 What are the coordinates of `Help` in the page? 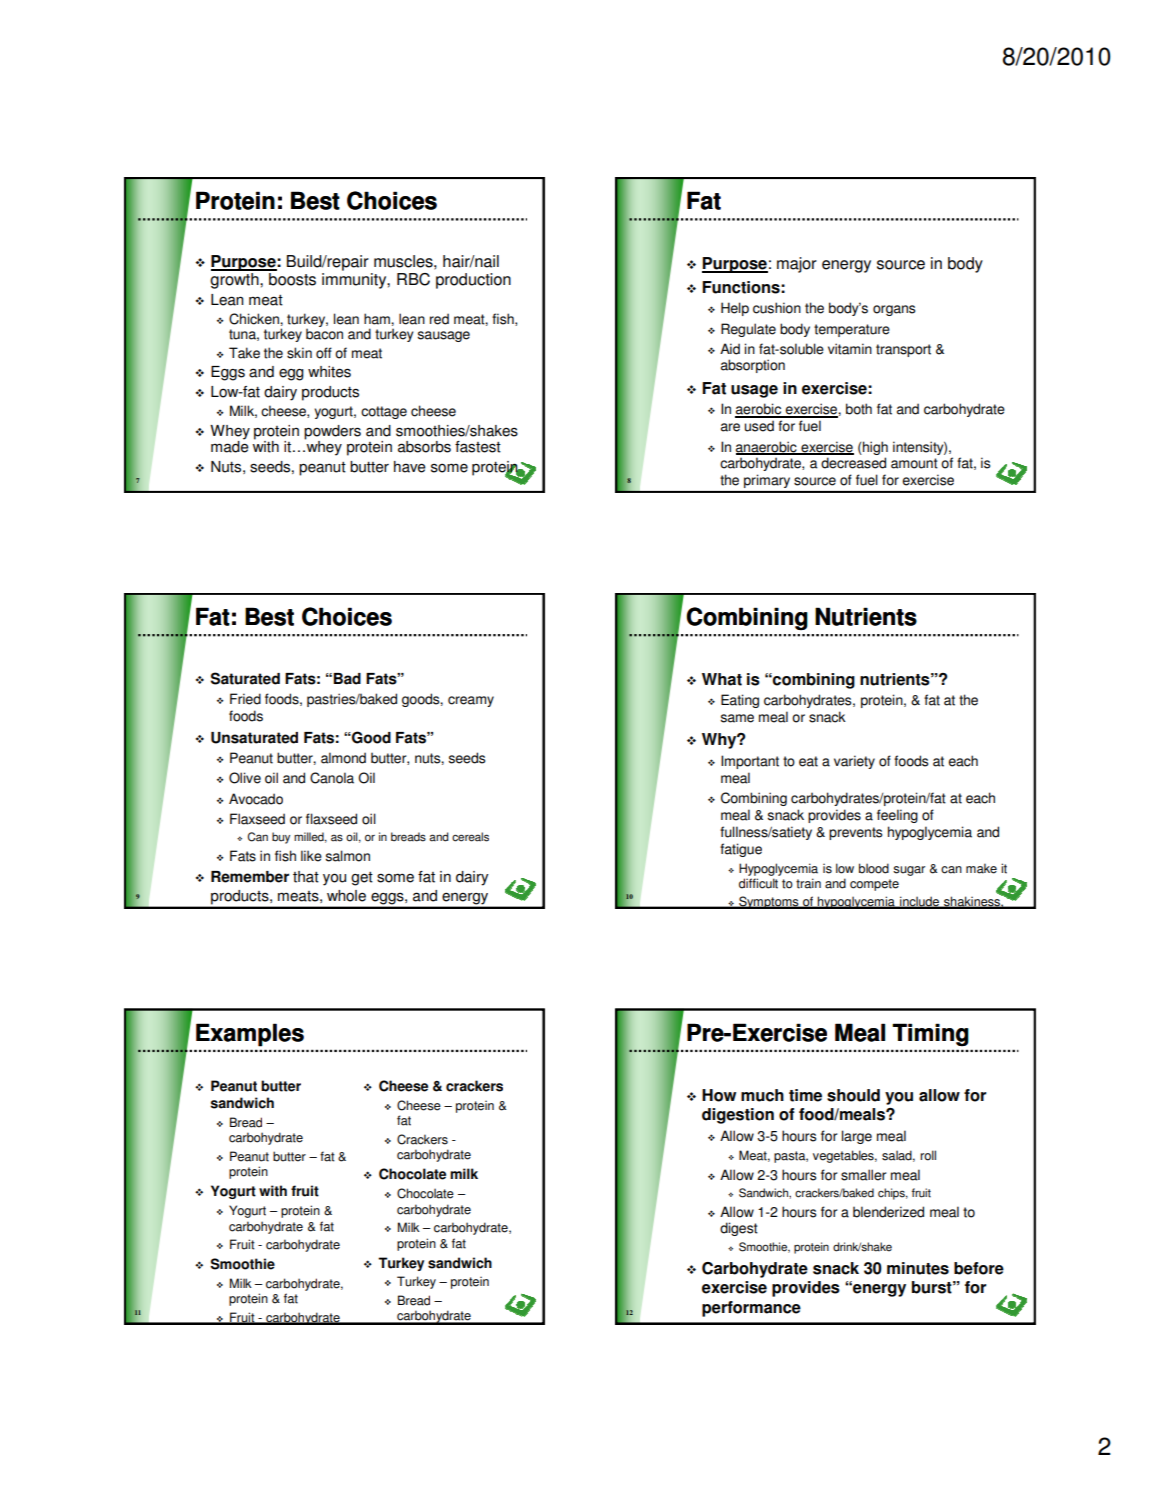 It's located at (735, 309).
